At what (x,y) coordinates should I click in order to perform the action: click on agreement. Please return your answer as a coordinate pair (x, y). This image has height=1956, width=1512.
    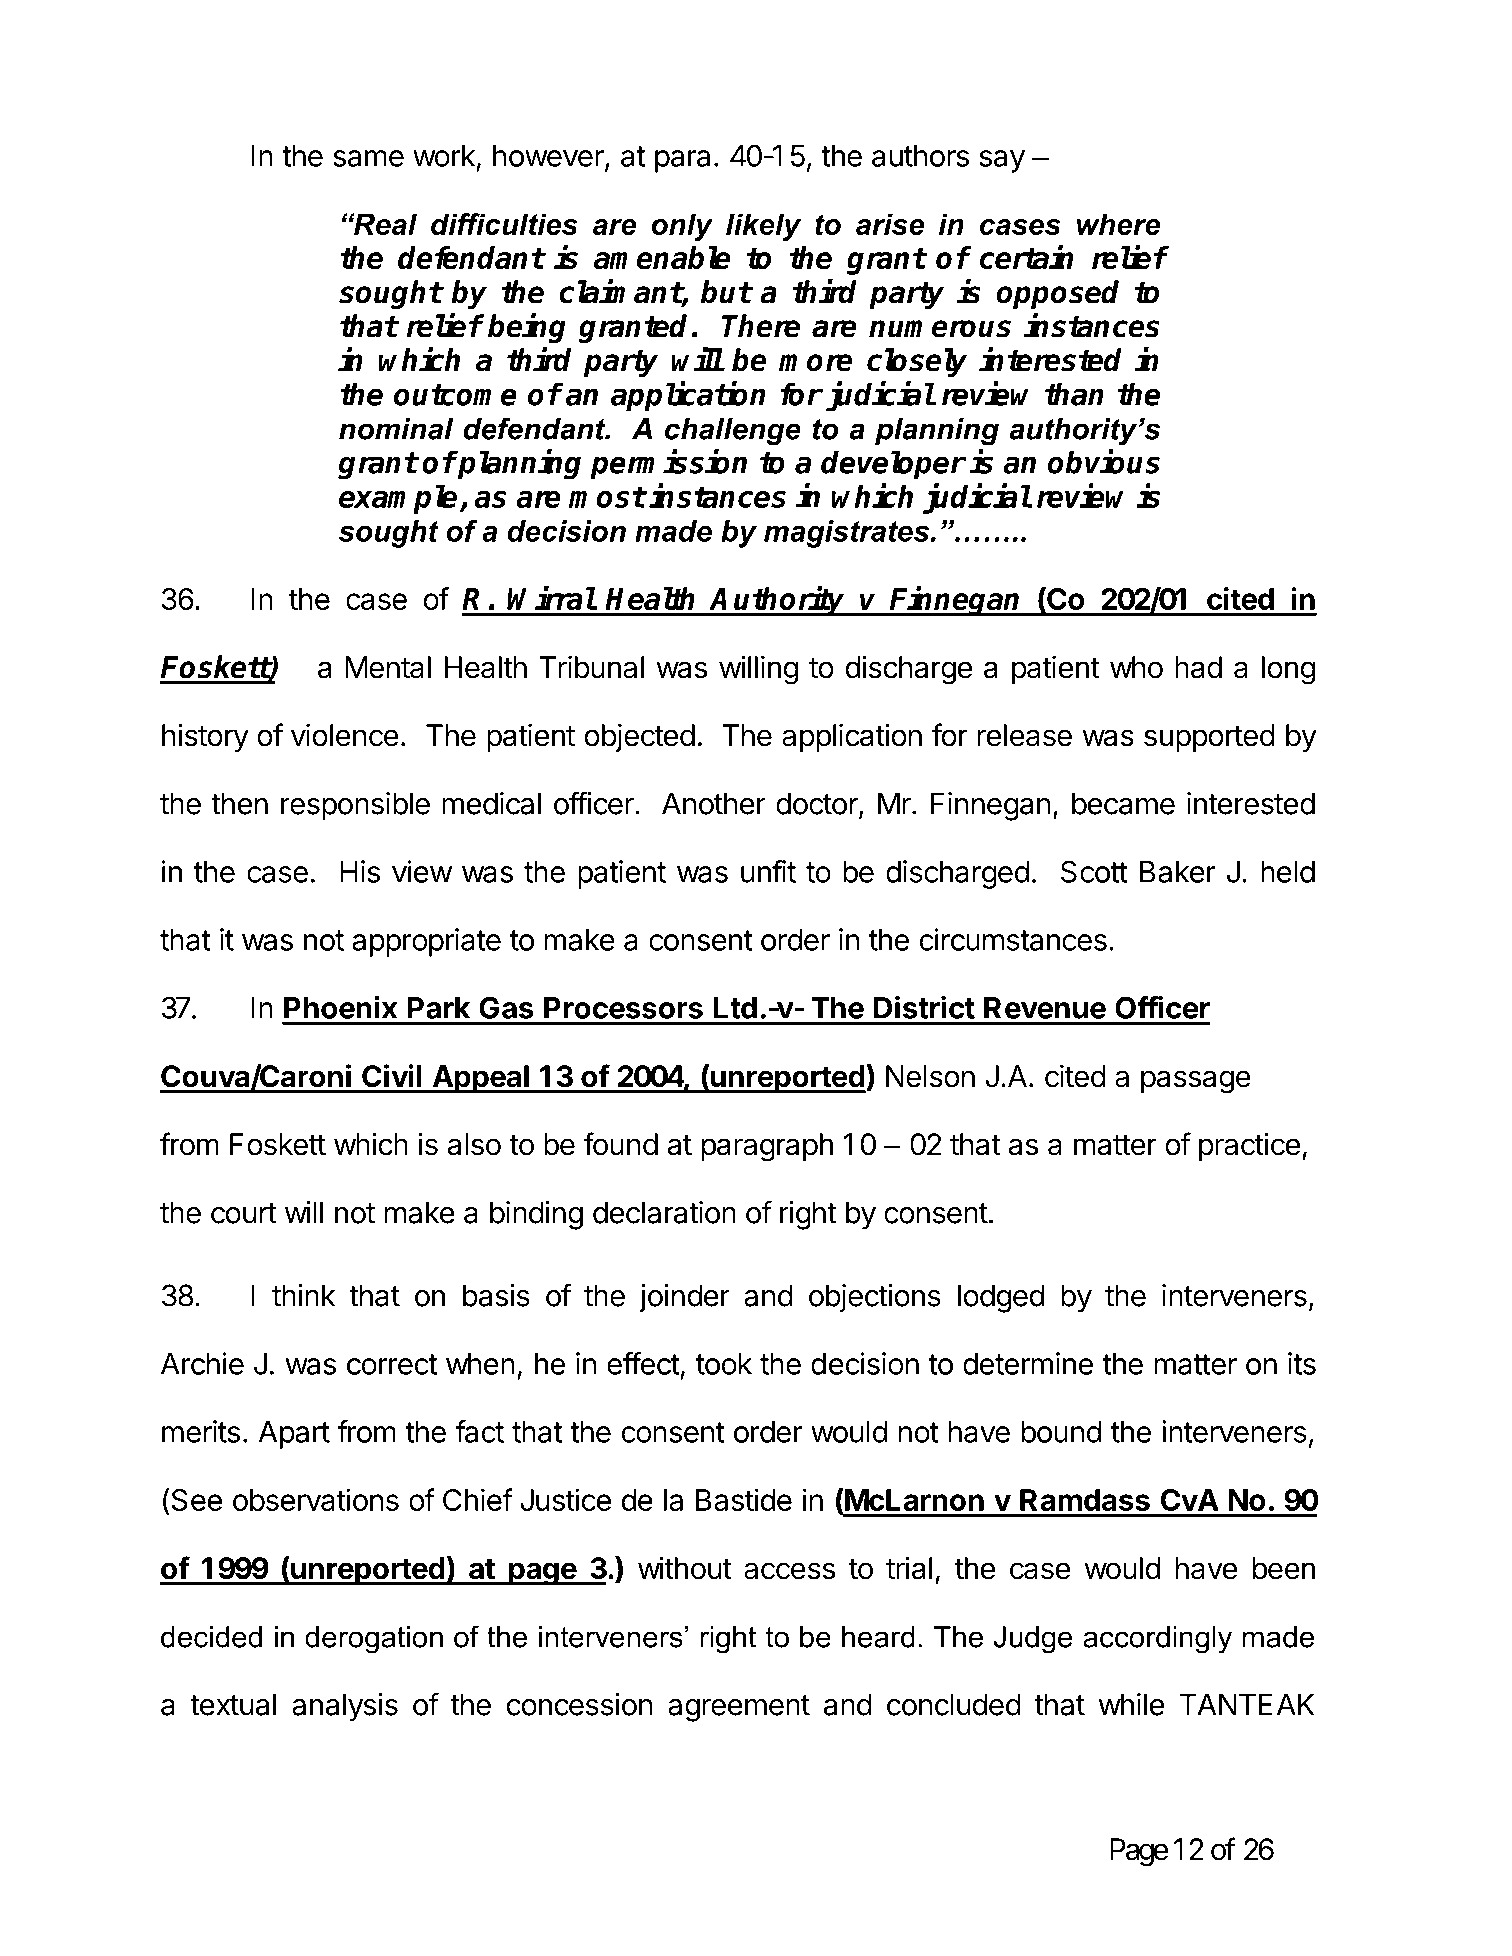
    Looking at the image, I should click on (739, 1708).
